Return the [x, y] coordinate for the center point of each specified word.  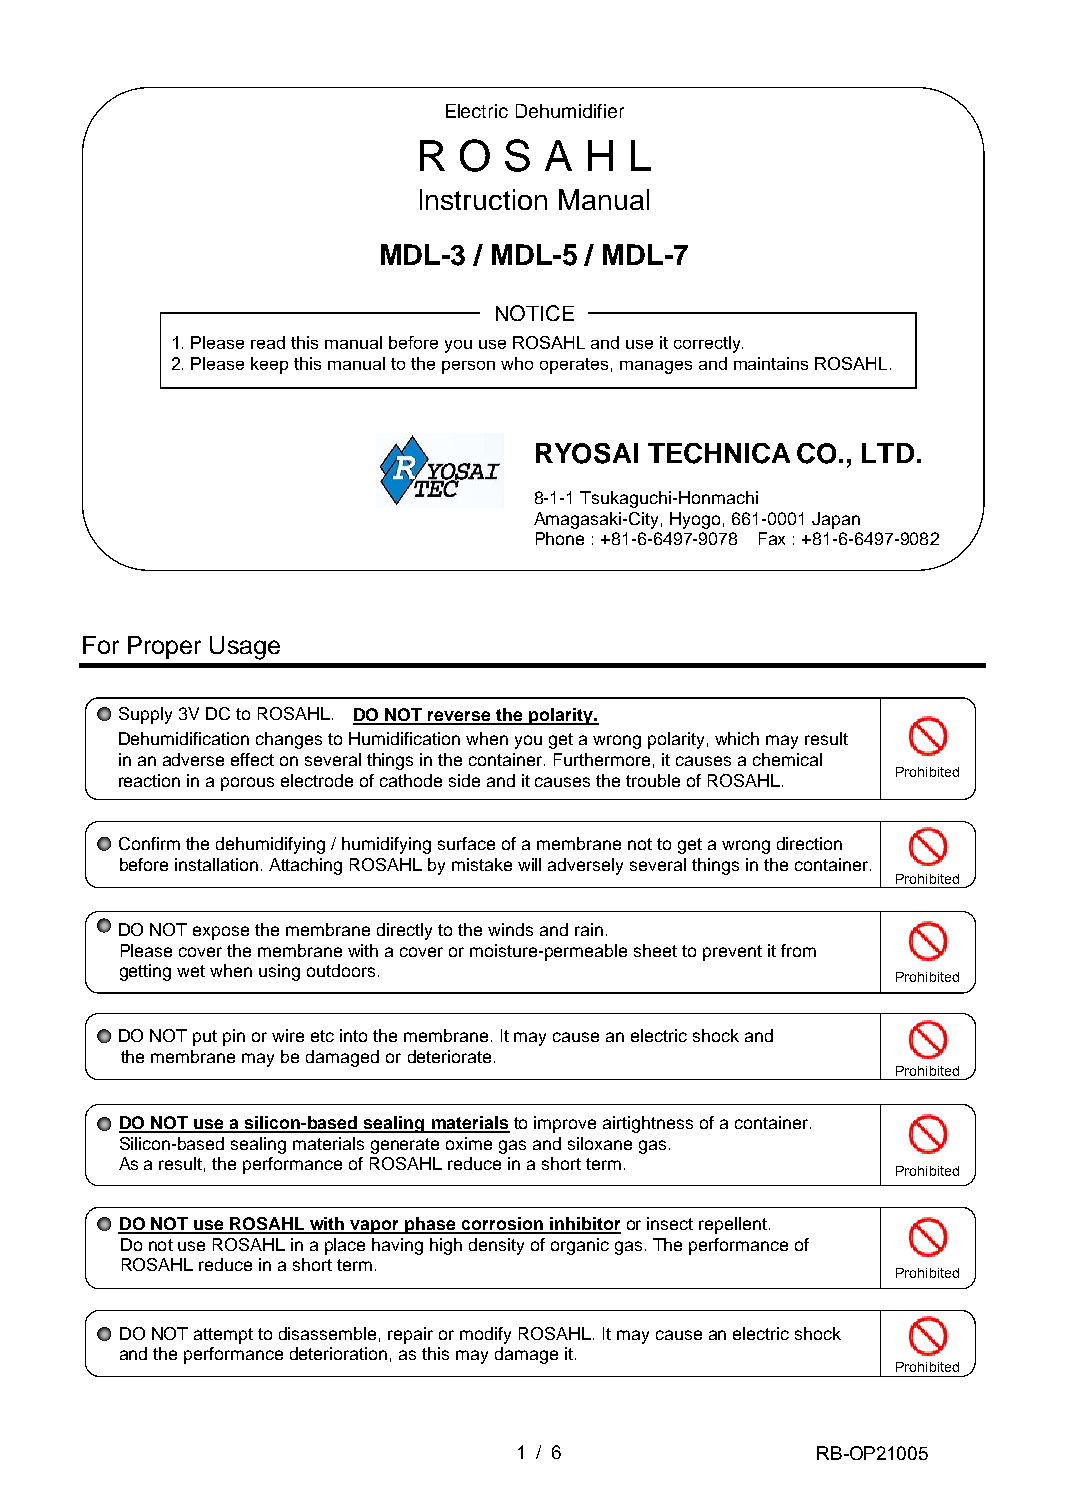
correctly [708, 344]
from [798, 950]
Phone [560, 538]
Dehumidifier [570, 111]
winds [510, 929]
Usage [245, 648]
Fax [772, 538]
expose [221, 933]
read [268, 342]
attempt [223, 1336]
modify [485, 1335]
